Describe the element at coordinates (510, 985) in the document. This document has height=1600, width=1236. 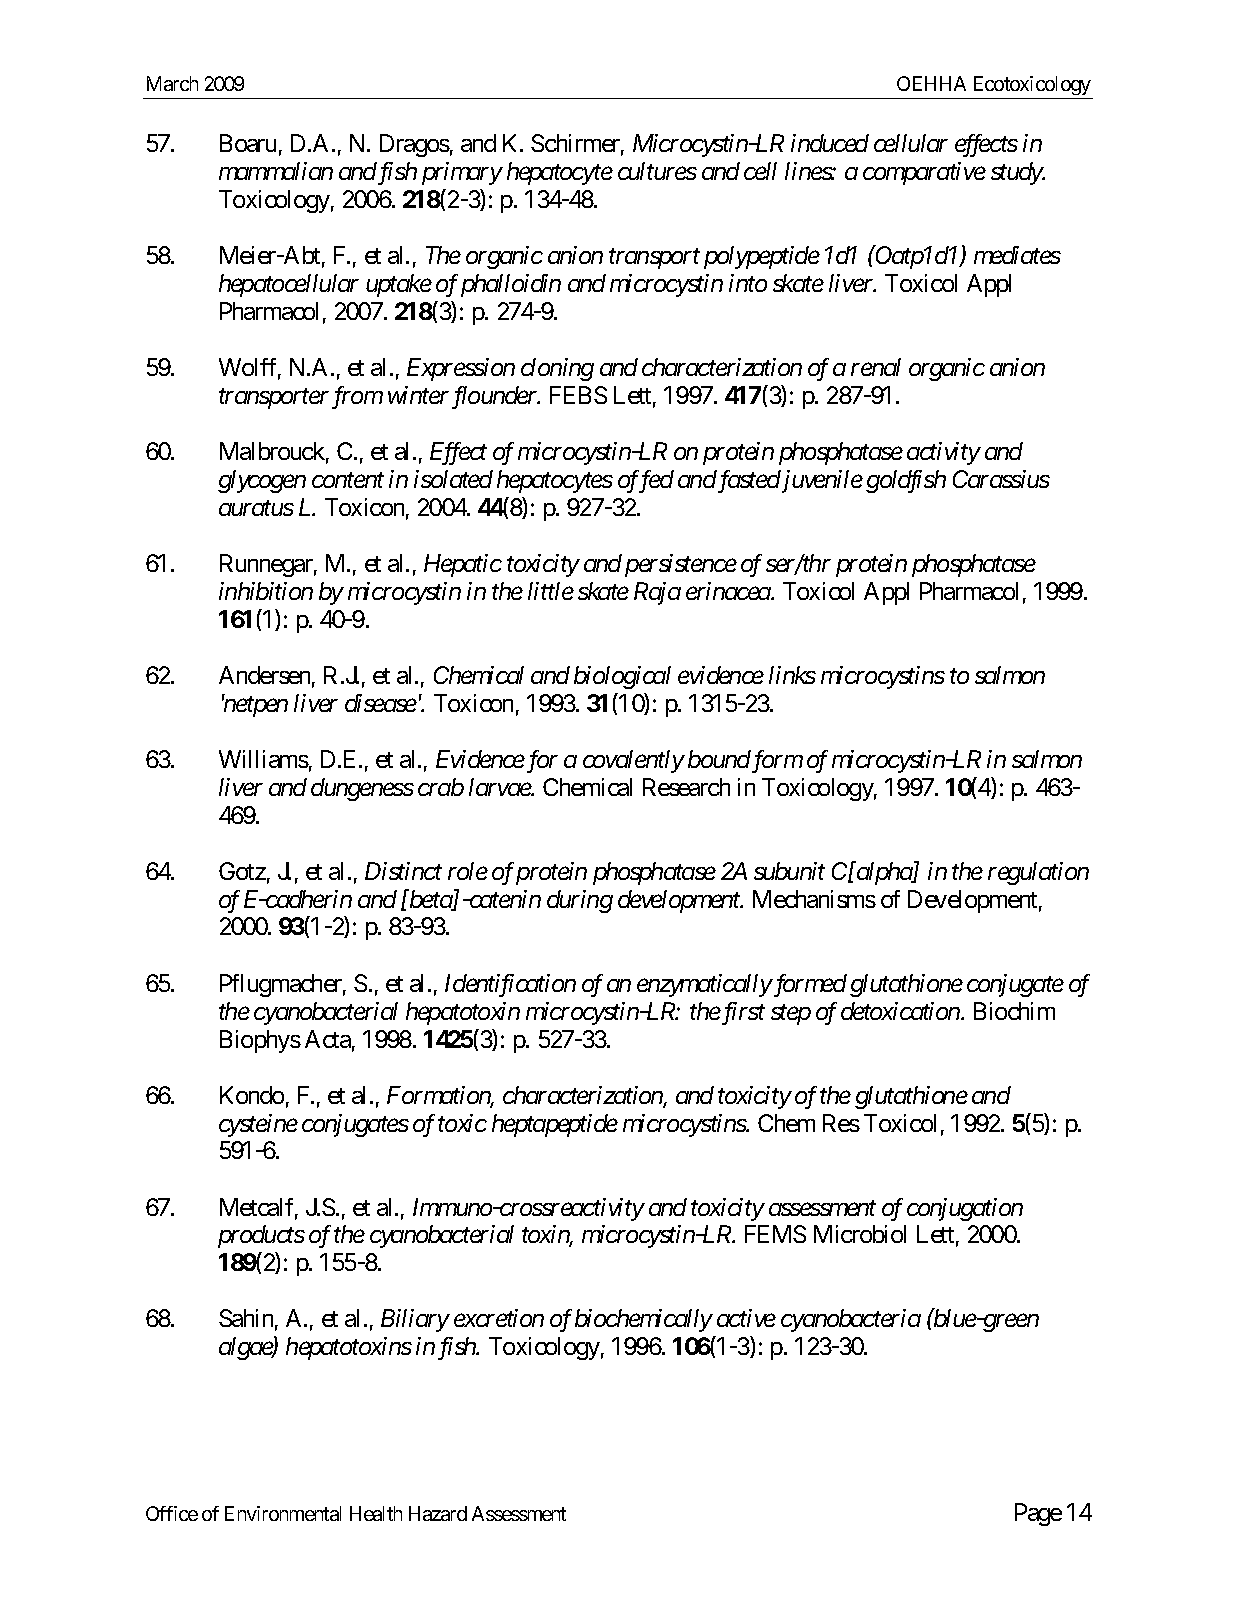
I see `Identification` at that location.
